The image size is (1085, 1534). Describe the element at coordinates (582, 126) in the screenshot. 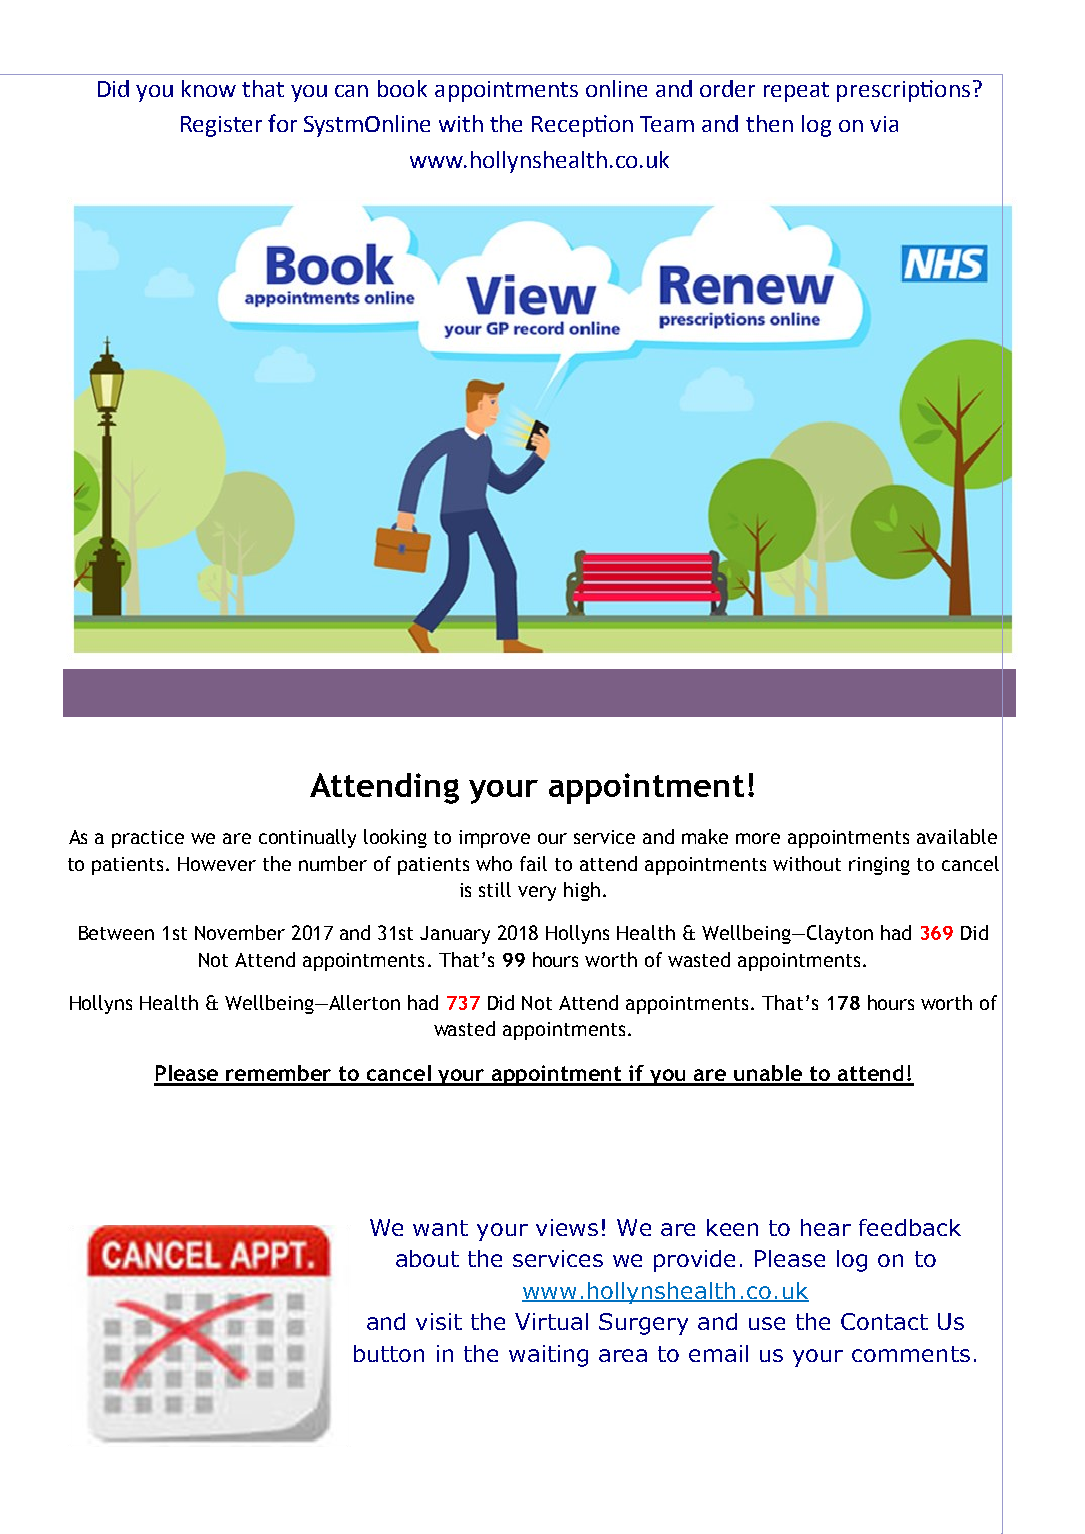

I see `Reception` at that location.
